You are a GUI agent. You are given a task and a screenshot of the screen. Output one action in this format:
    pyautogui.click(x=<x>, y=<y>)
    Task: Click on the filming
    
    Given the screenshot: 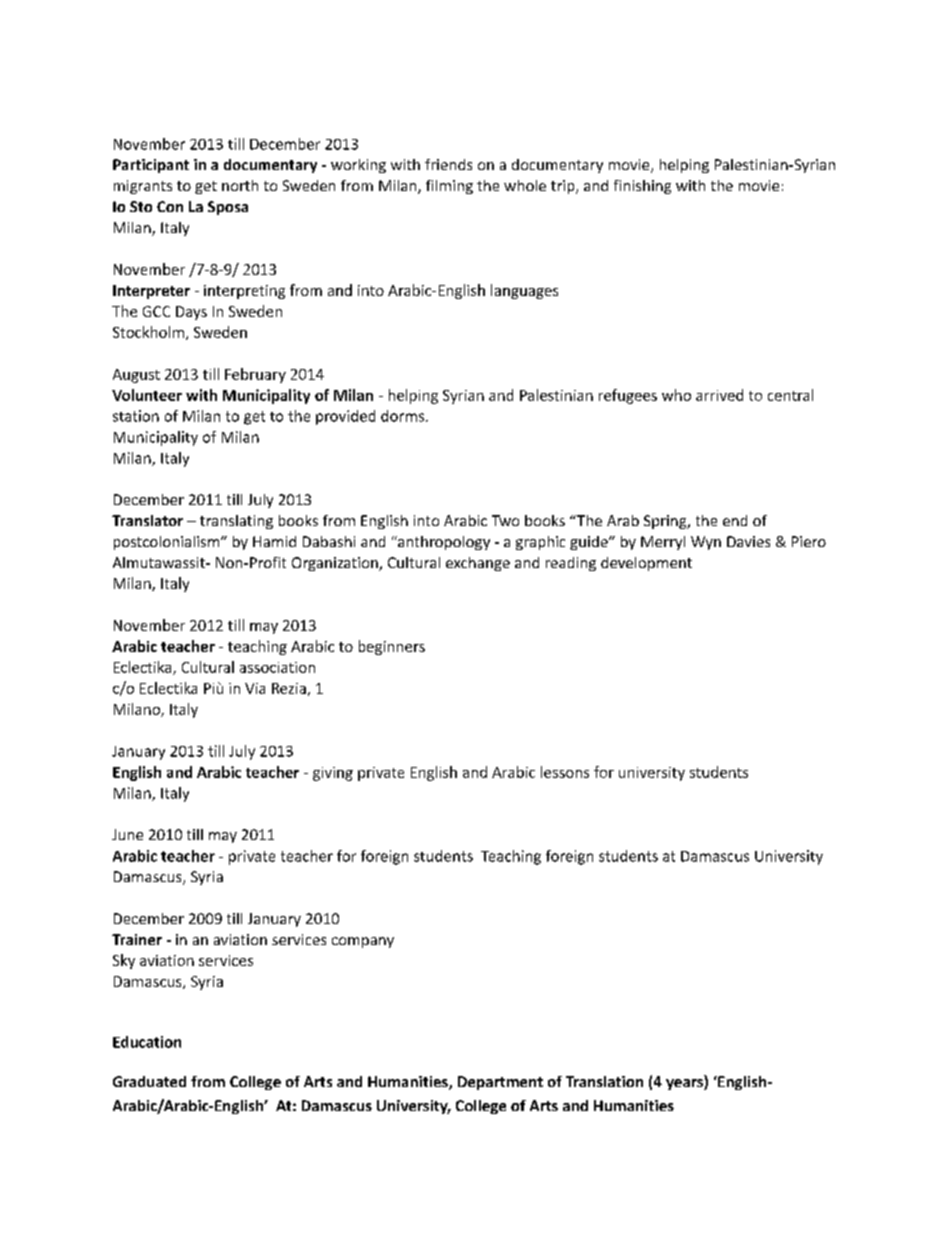 What is the action you would take?
    pyautogui.click(x=449, y=187)
